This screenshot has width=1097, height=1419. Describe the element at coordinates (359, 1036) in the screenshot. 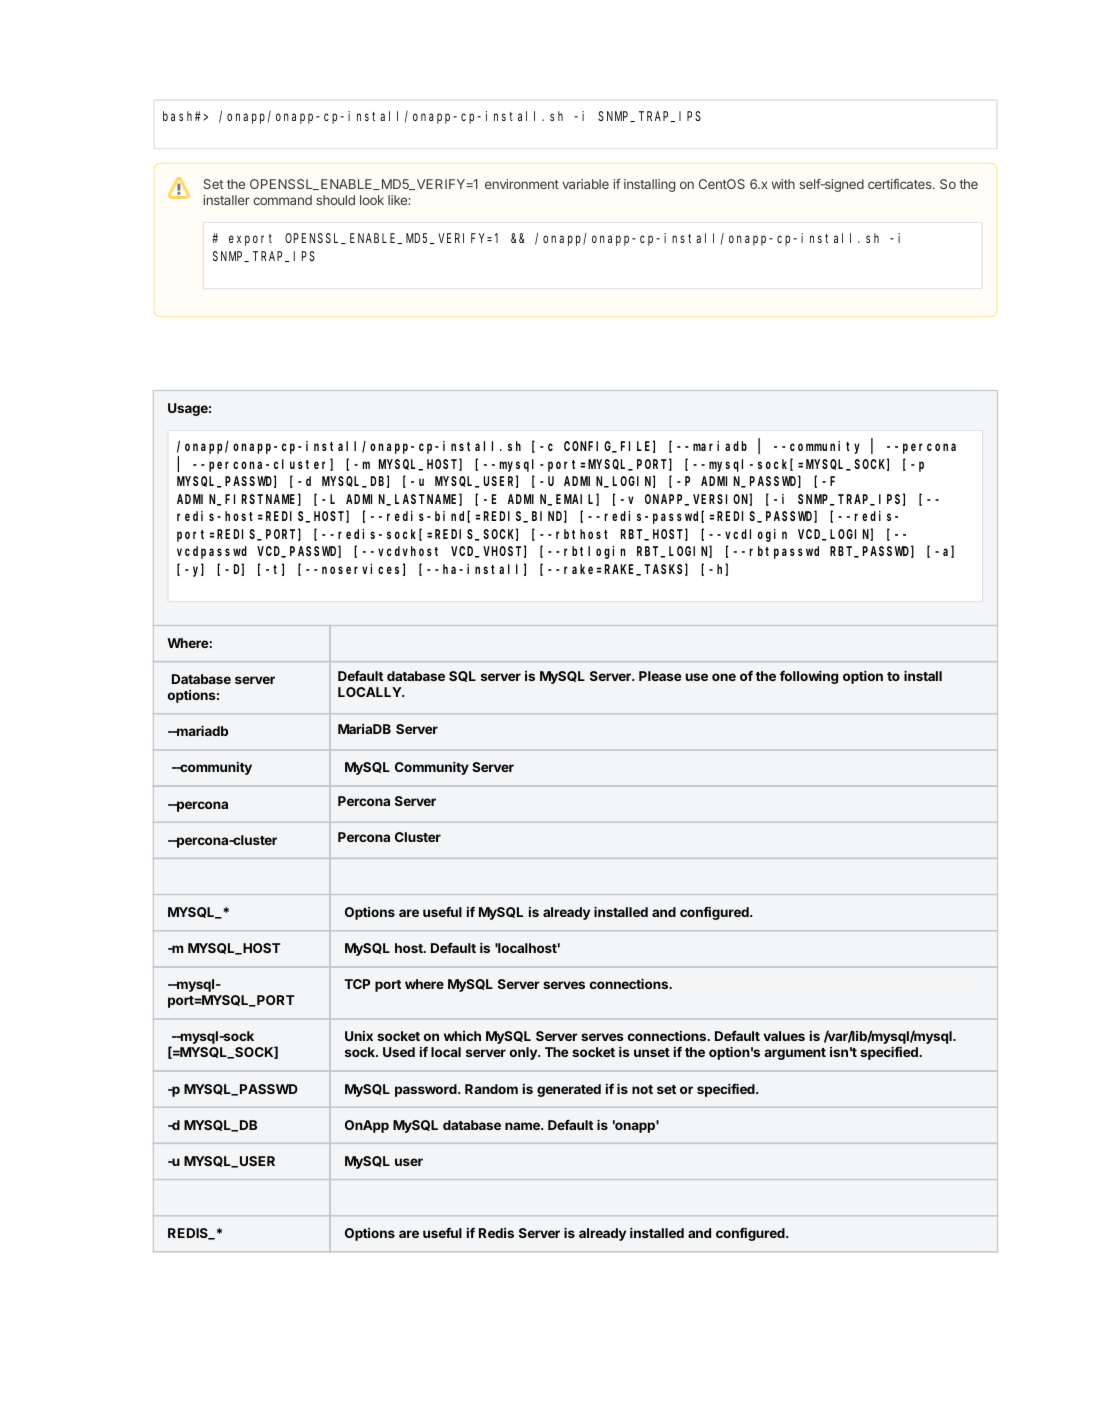

I see `Unix` at that location.
